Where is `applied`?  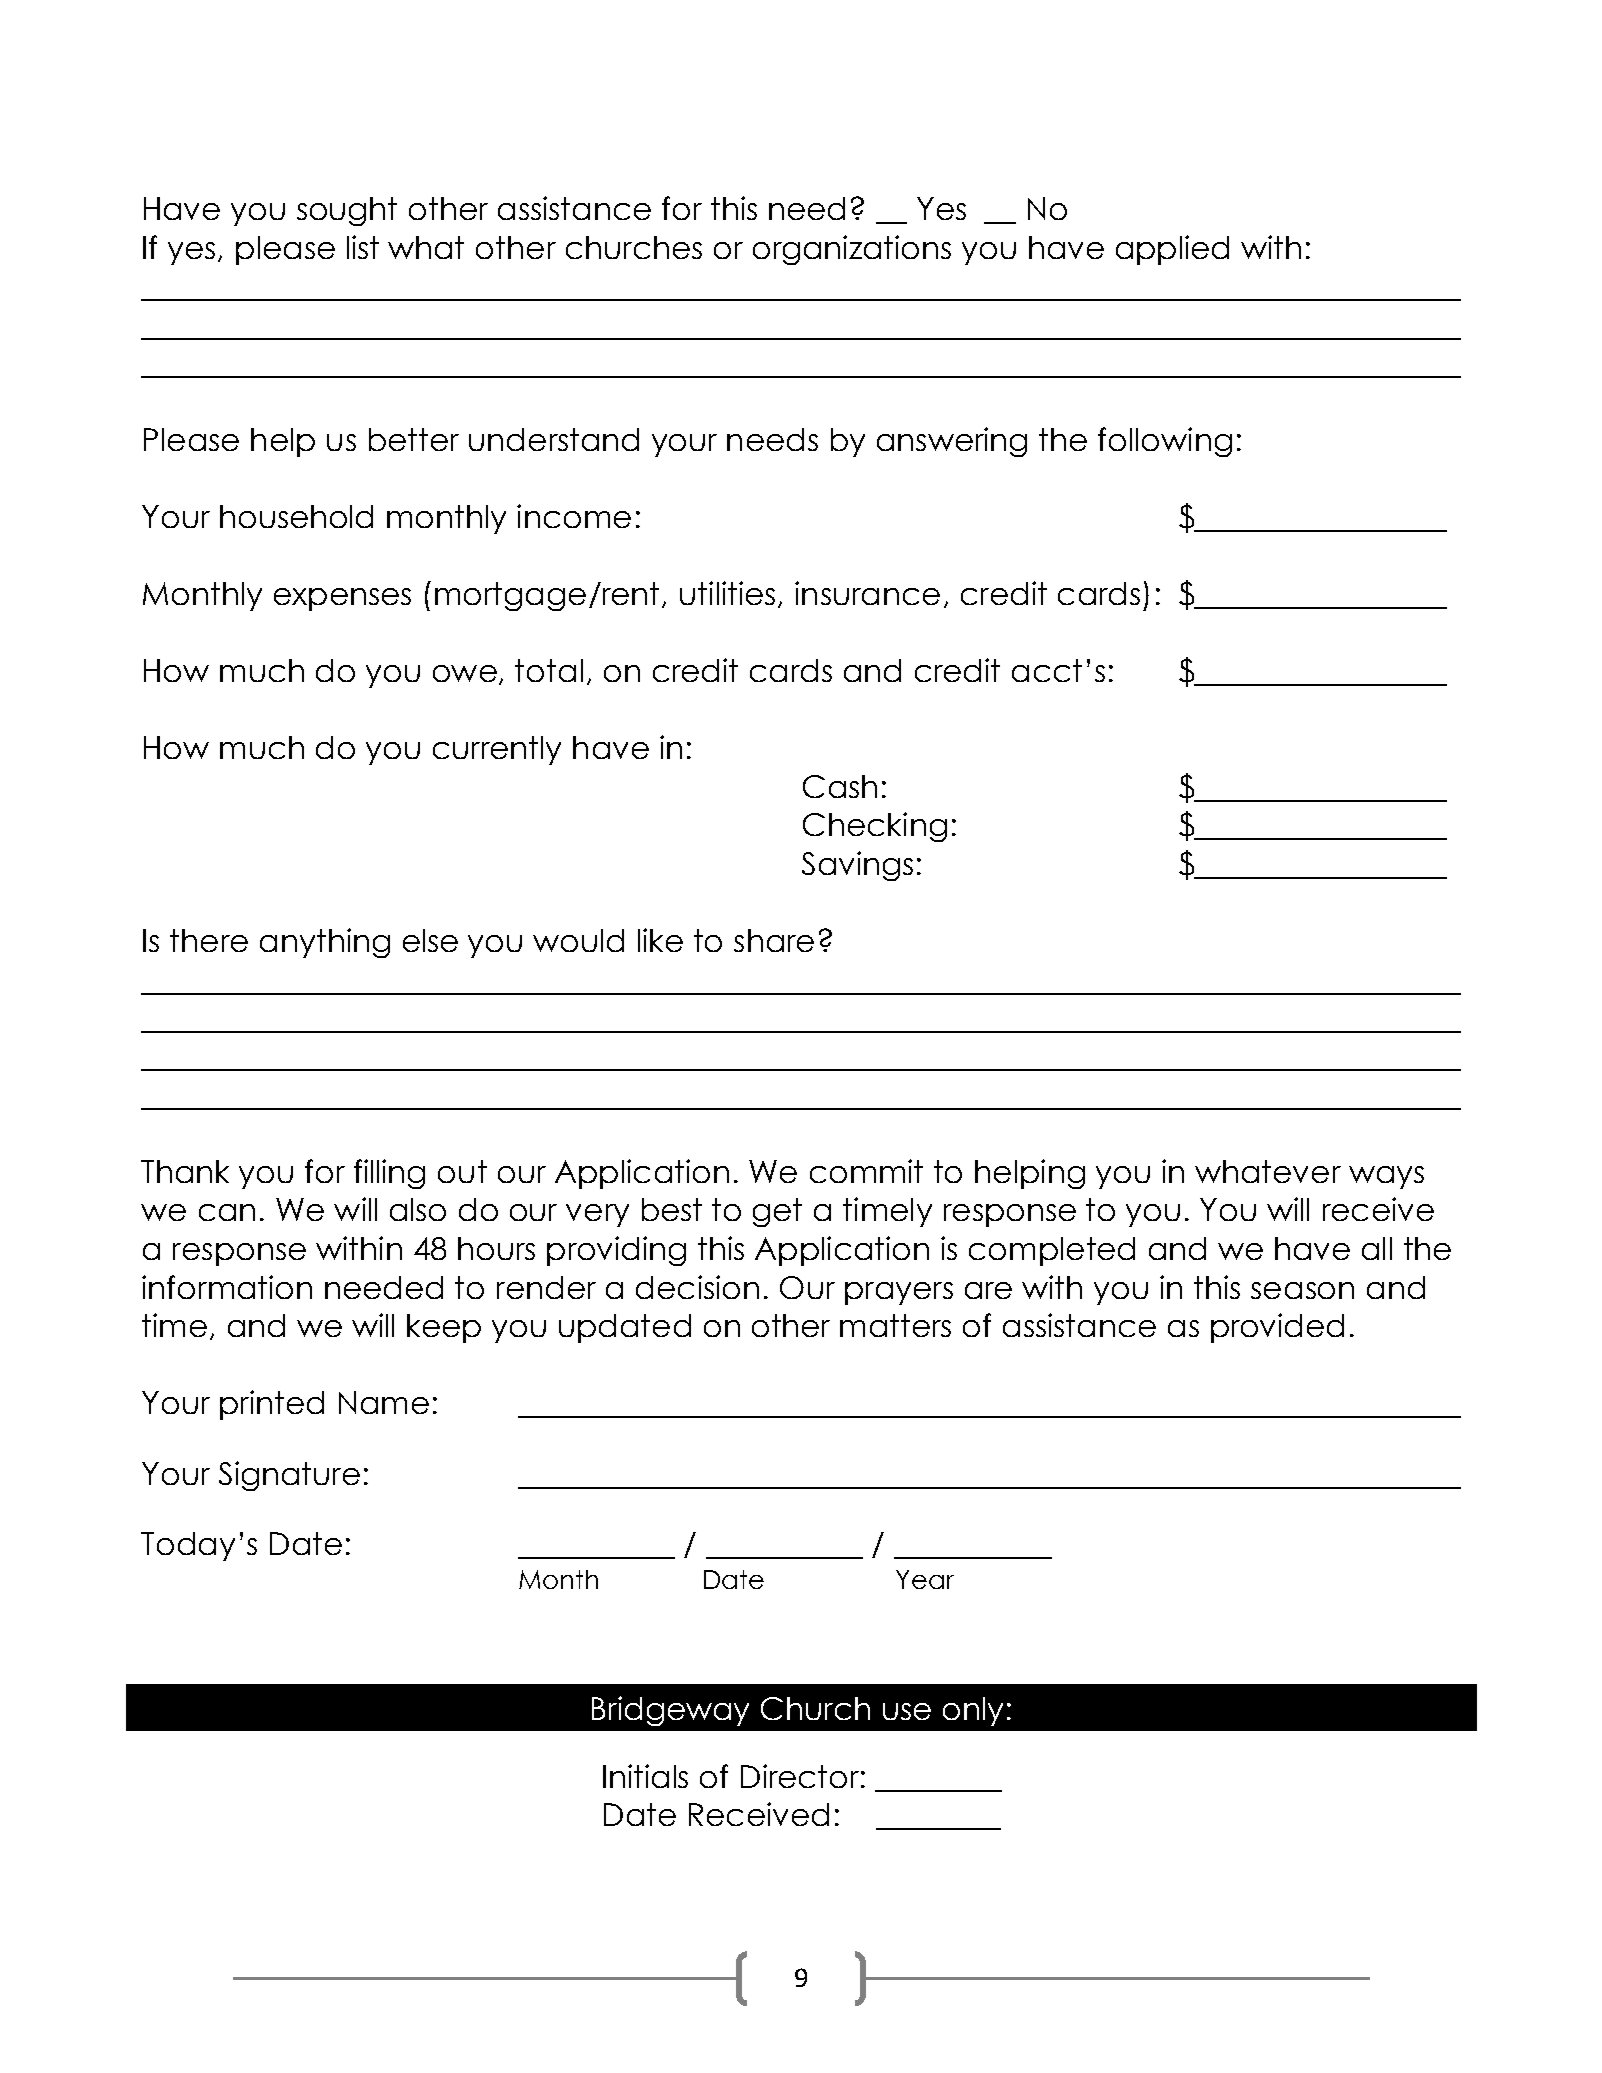
applied is located at coordinates (1172, 250).
